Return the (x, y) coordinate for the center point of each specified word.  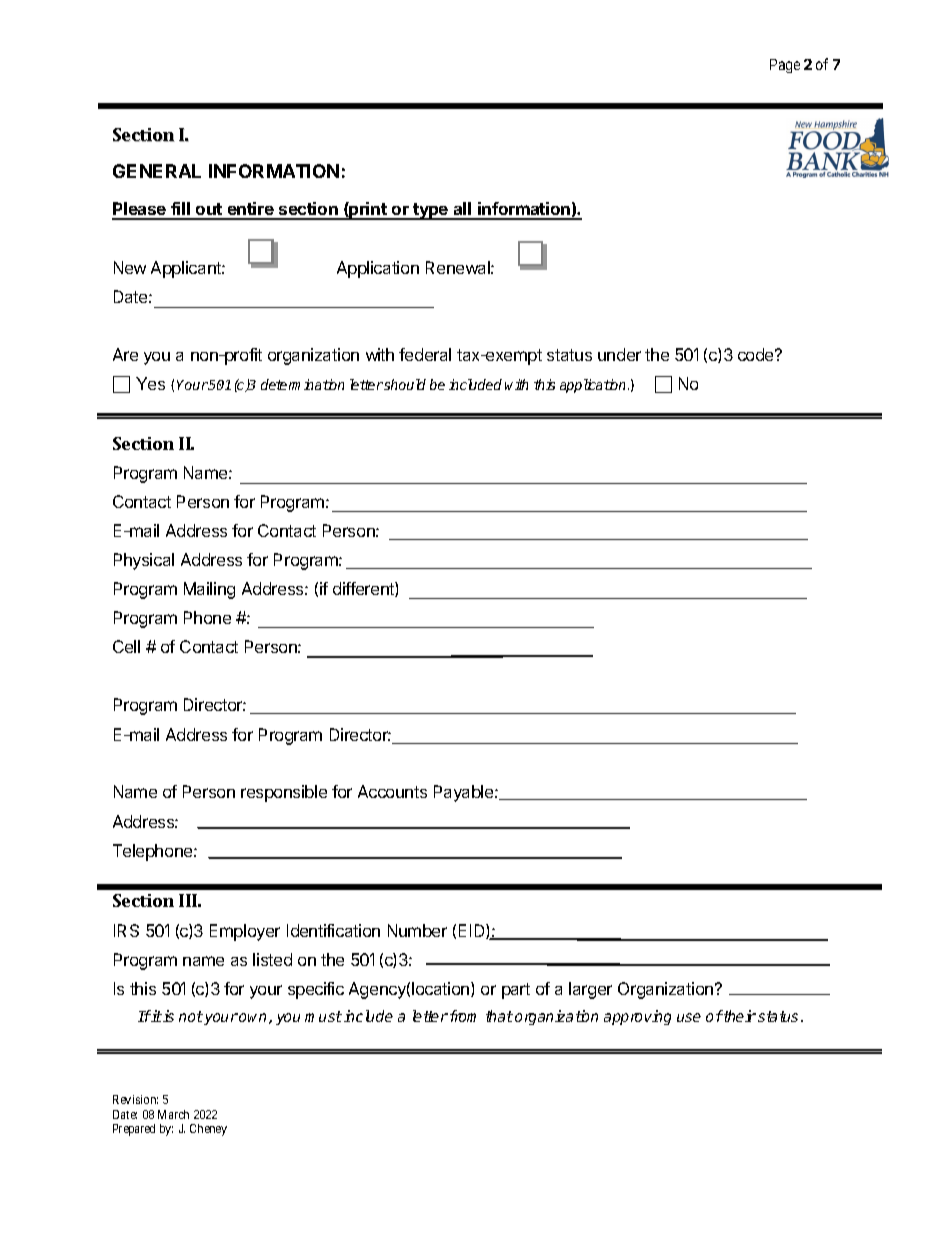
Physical (144, 561)
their (739, 1016)
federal (425, 354)
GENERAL (157, 171)
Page (785, 66)
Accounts (392, 791)
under (619, 354)
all (462, 210)
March (173, 1114)
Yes (150, 383)
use (689, 1017)
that (499, 1016)
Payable (465, 793)
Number (417, 930)
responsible (284, 793)
